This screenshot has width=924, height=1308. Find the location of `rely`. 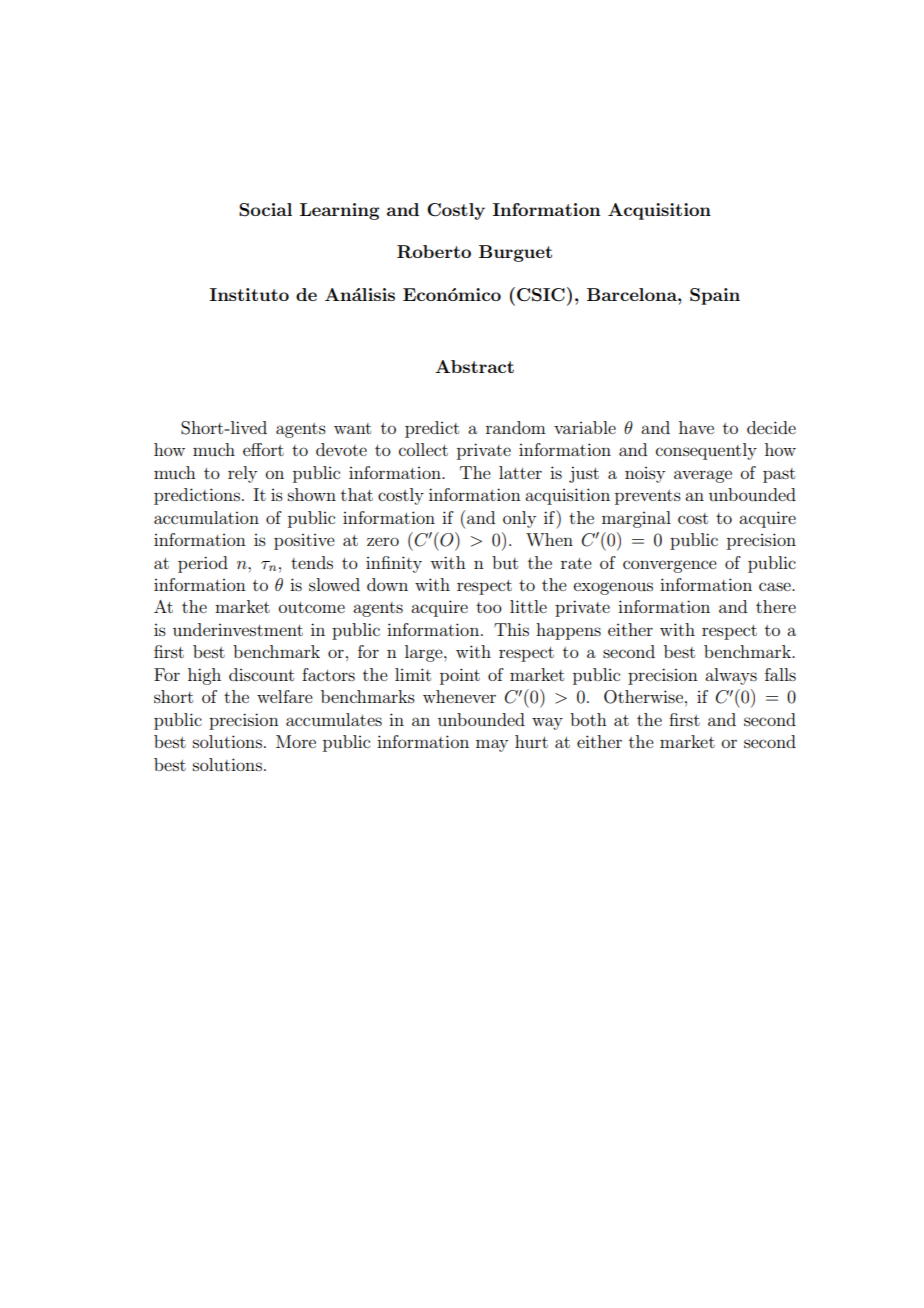

rely is located at coordinates (242, 474).
